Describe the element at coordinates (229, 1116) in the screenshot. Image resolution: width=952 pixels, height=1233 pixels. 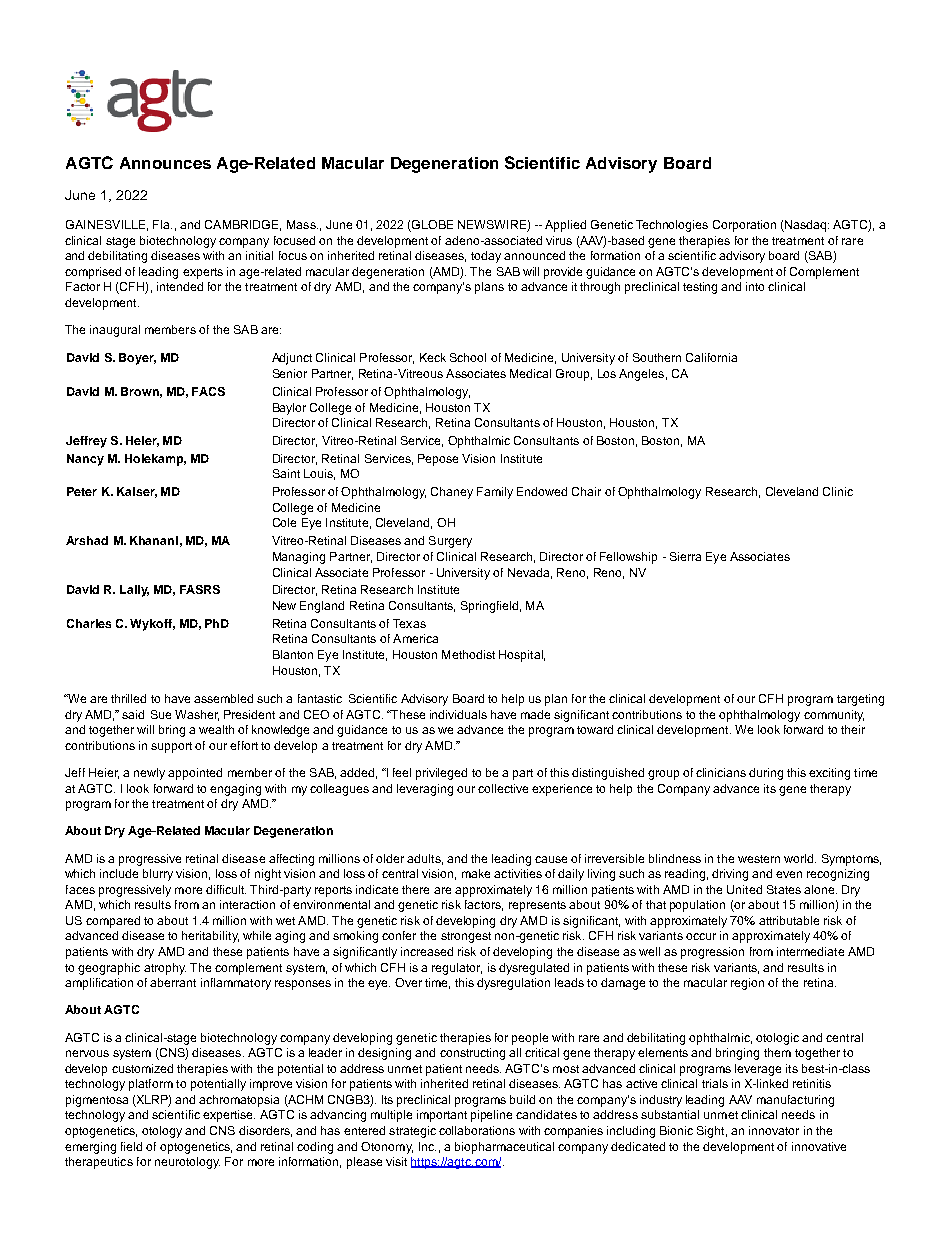
I see `expertise` at that location.
